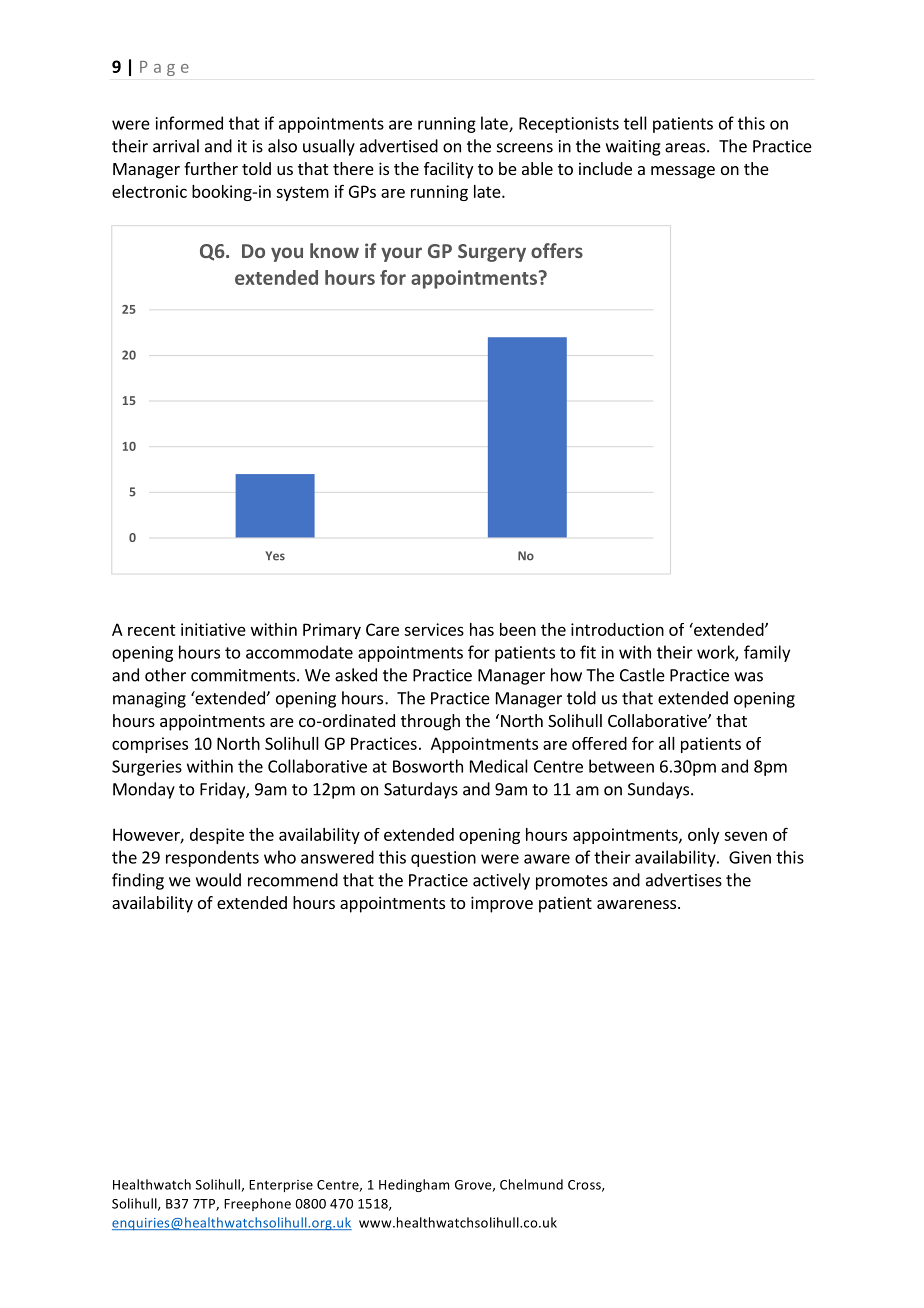 The height and width of the image is (1308, 924). I want to click on facility, so click(448, 170).
